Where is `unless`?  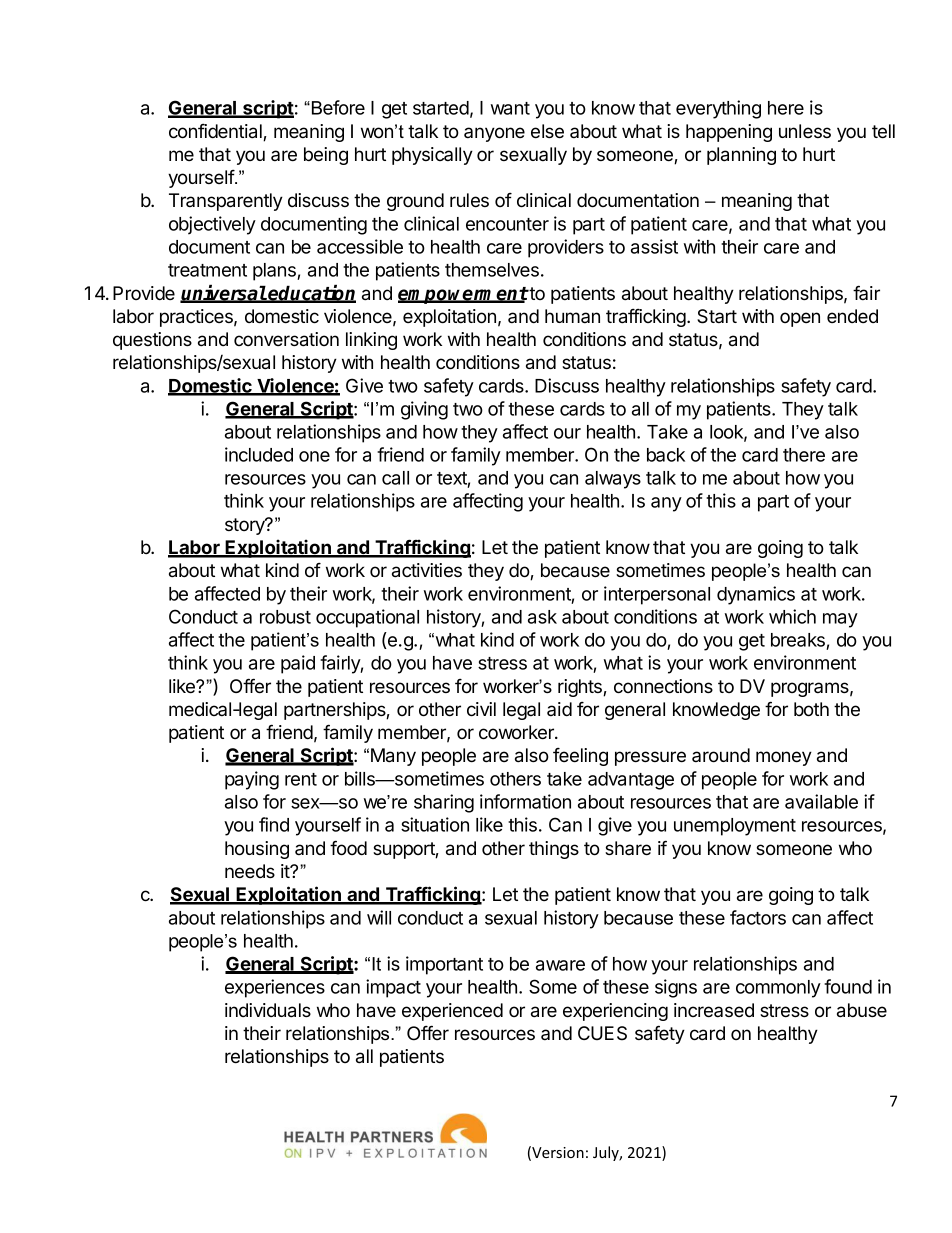
unless is located at coordinates (805, 131).
